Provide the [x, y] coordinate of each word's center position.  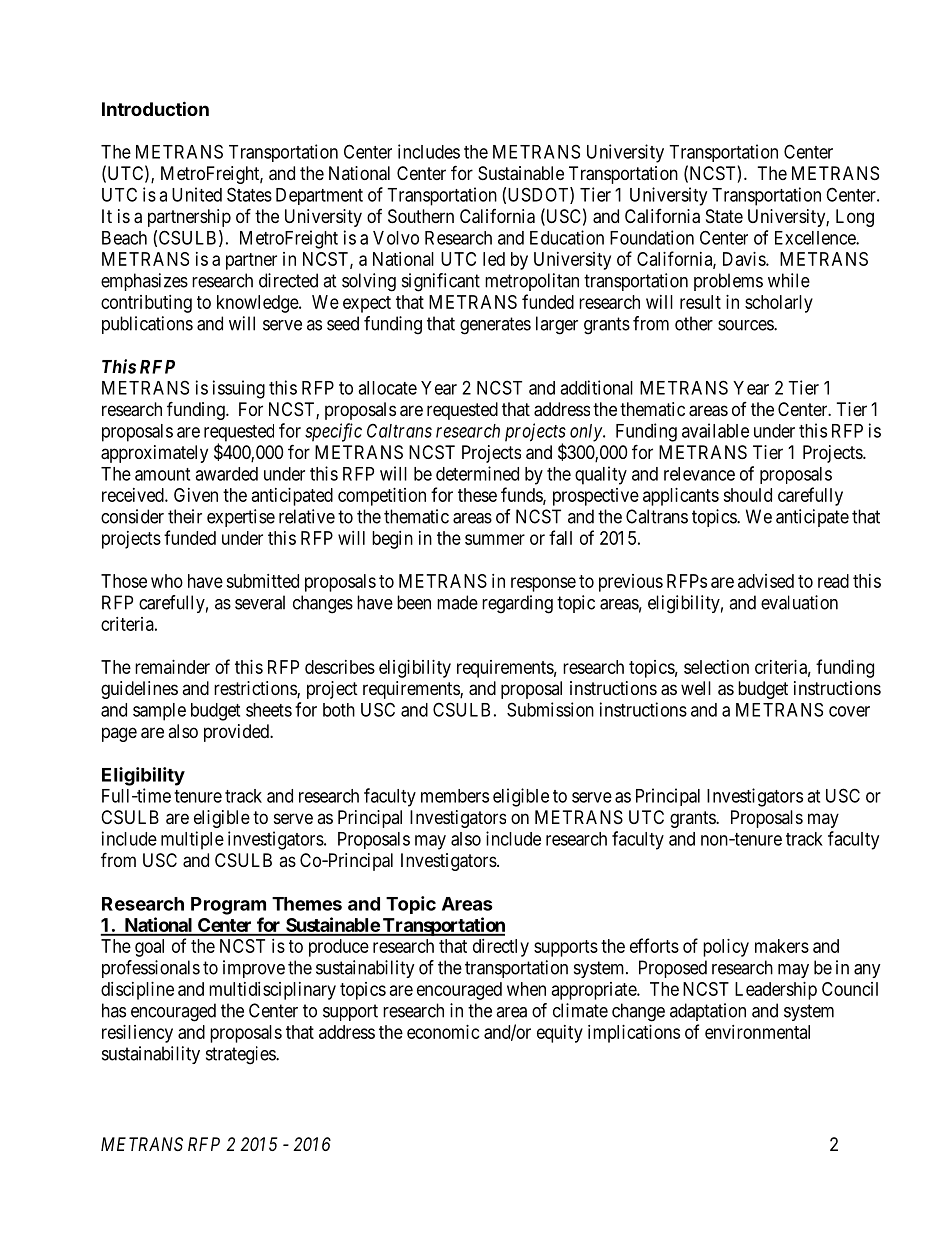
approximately [154, 454]
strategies [241, 1055]
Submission [550, 709]
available [715, 430]
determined [477, 473]
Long [855, 218]
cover [849, 711]
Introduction [155, 108]
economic [443, 1032]
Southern [421, 216]
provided [237, 733]
